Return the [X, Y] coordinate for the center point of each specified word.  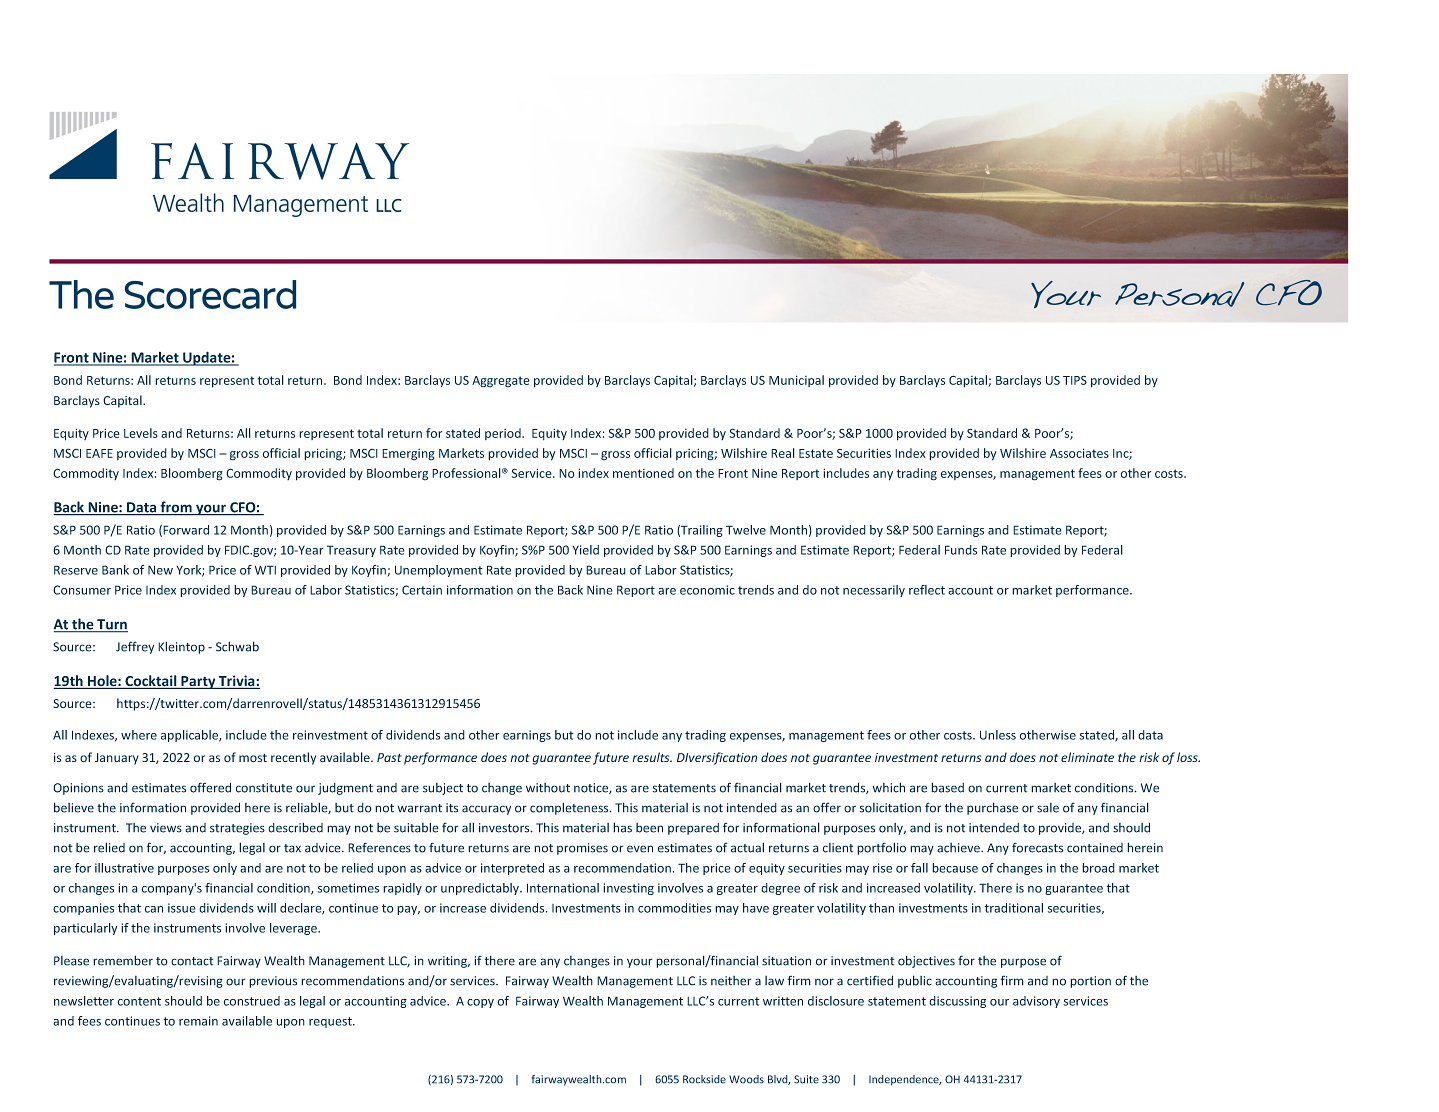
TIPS [1075, 380]
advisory [1036, 1002]
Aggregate [501, 382]
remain [198, 1021]
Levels [141, 433]
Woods [746, 1079]
